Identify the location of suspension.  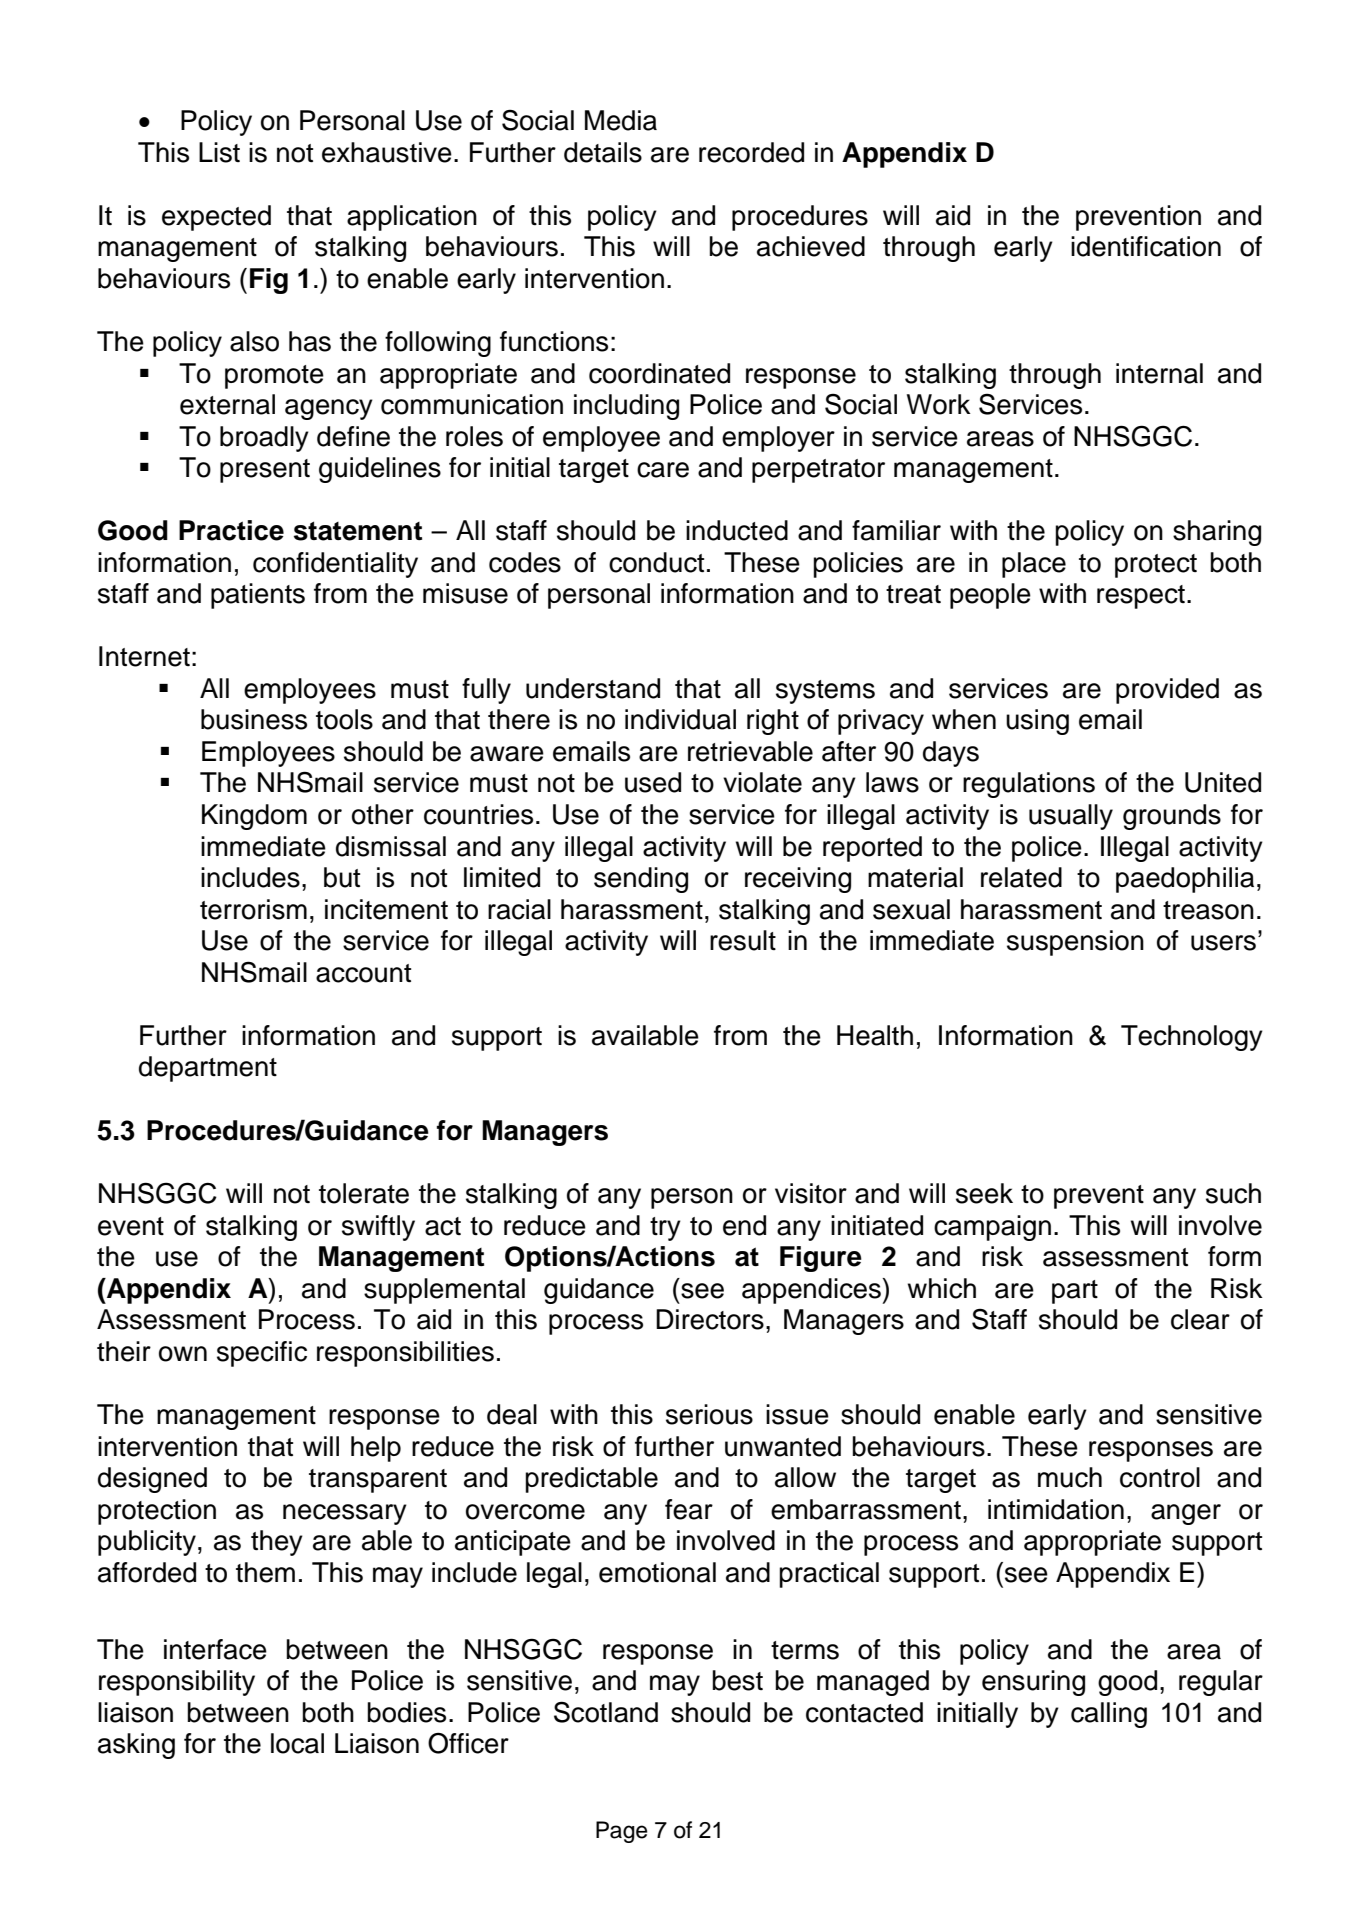
(1075, 943).
